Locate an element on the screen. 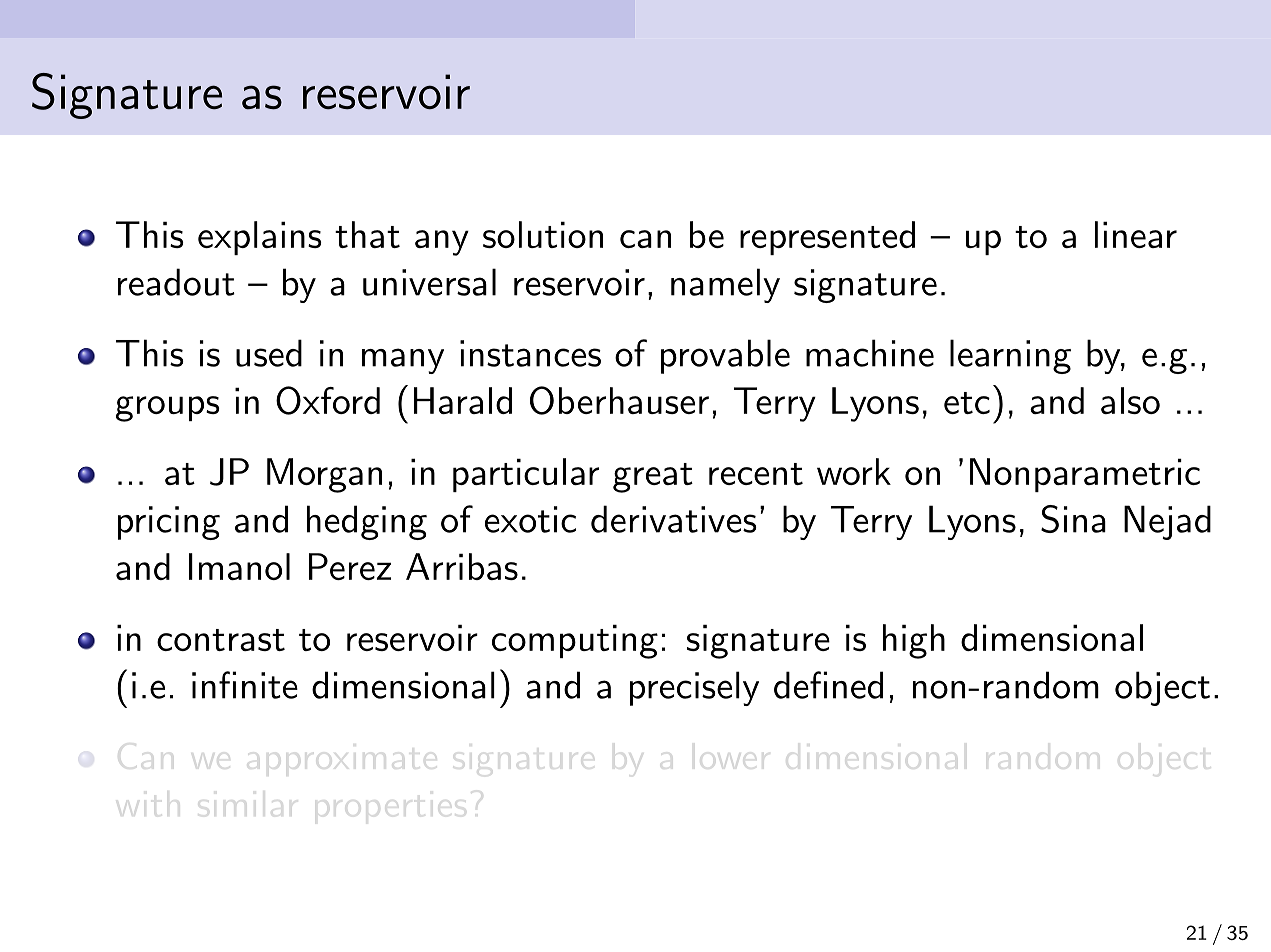  solution is located at coordinates (543, 234).
